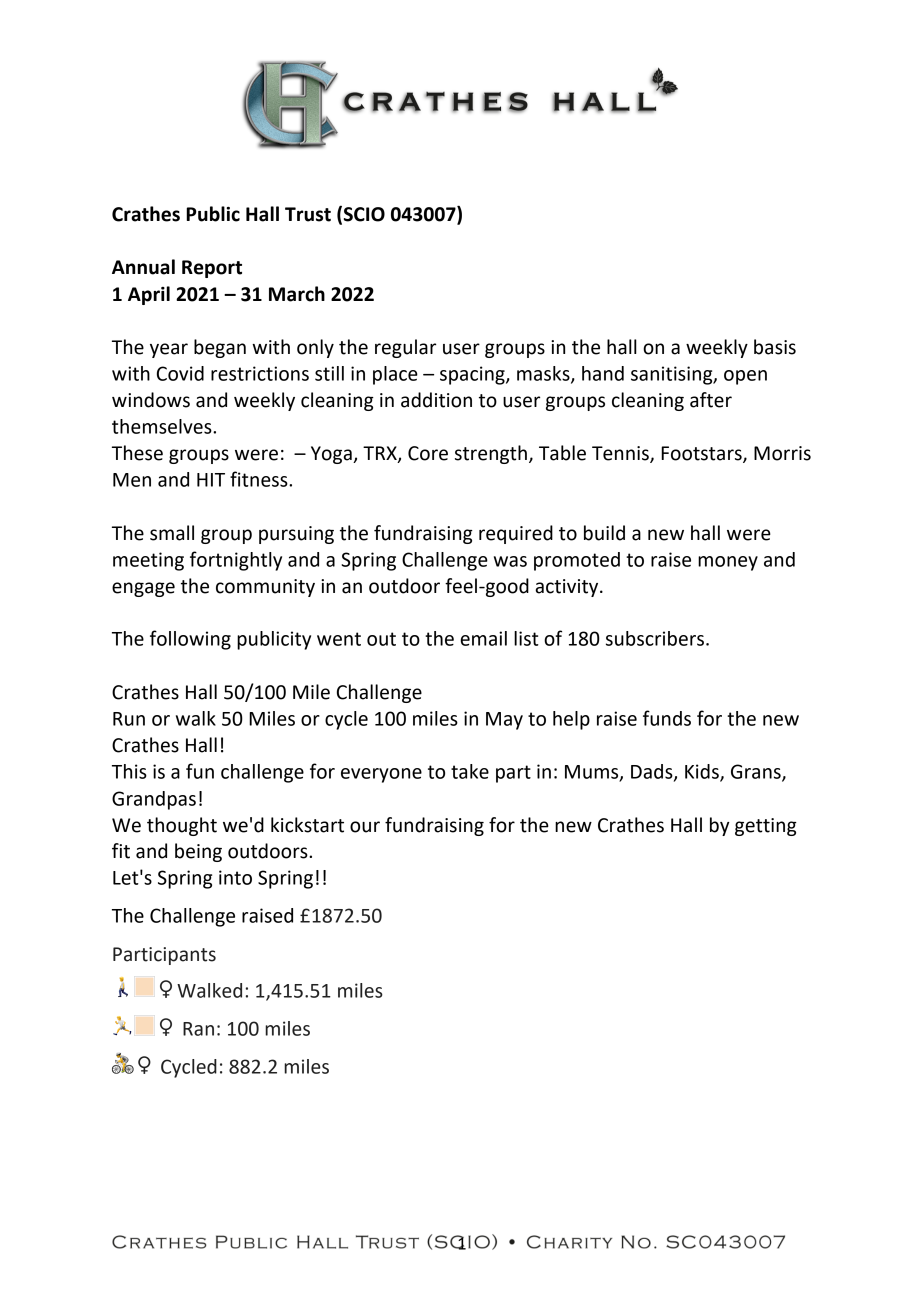 Image resolution: width=924 pixels, height=1308 pixels. Describe the element at coordinates (308, 214) in the screenshot. I see `Trust` at that location.
